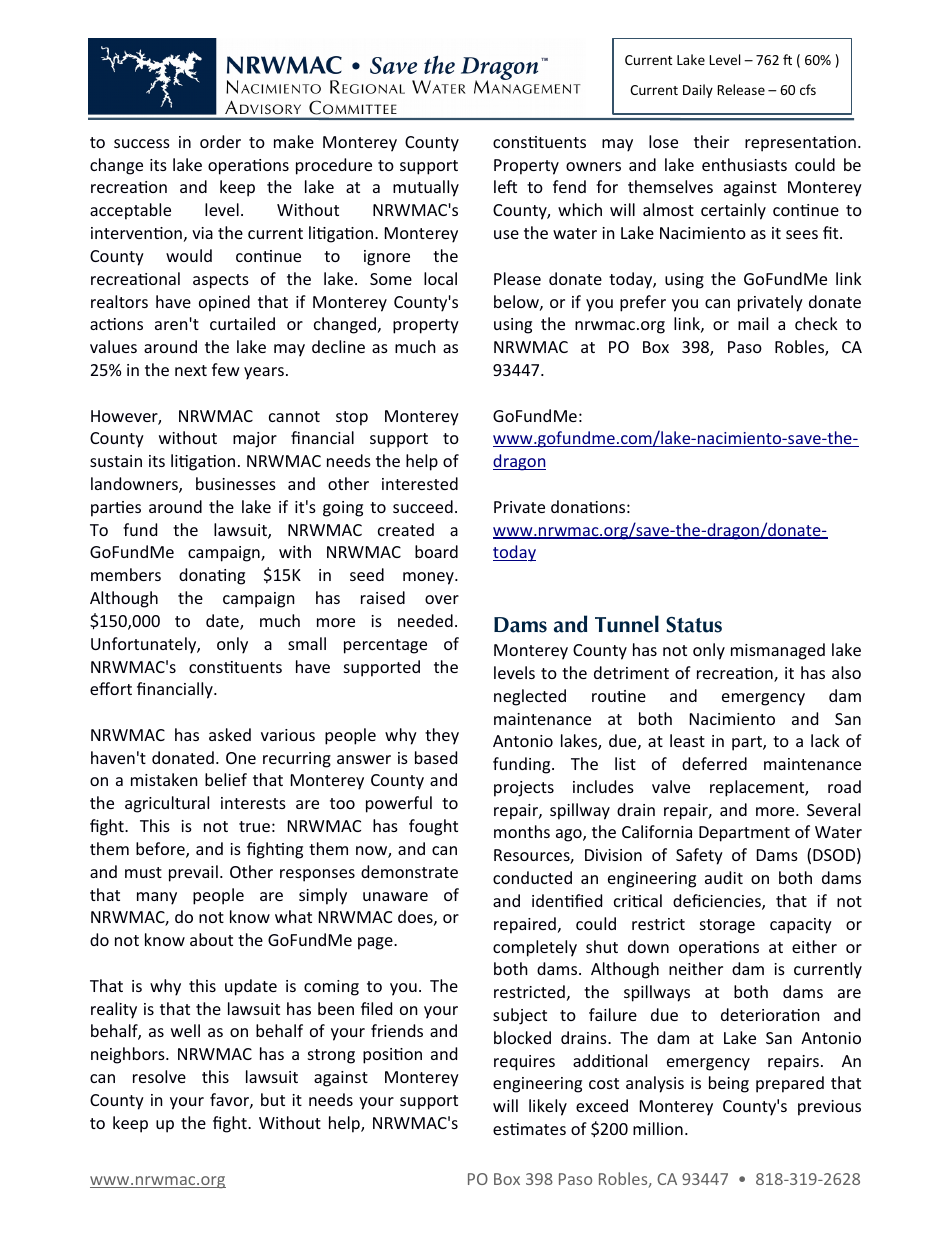  What do you see at coordinates (420, 483) in the image?
I see `interested` at bounding box center [420, 483].
